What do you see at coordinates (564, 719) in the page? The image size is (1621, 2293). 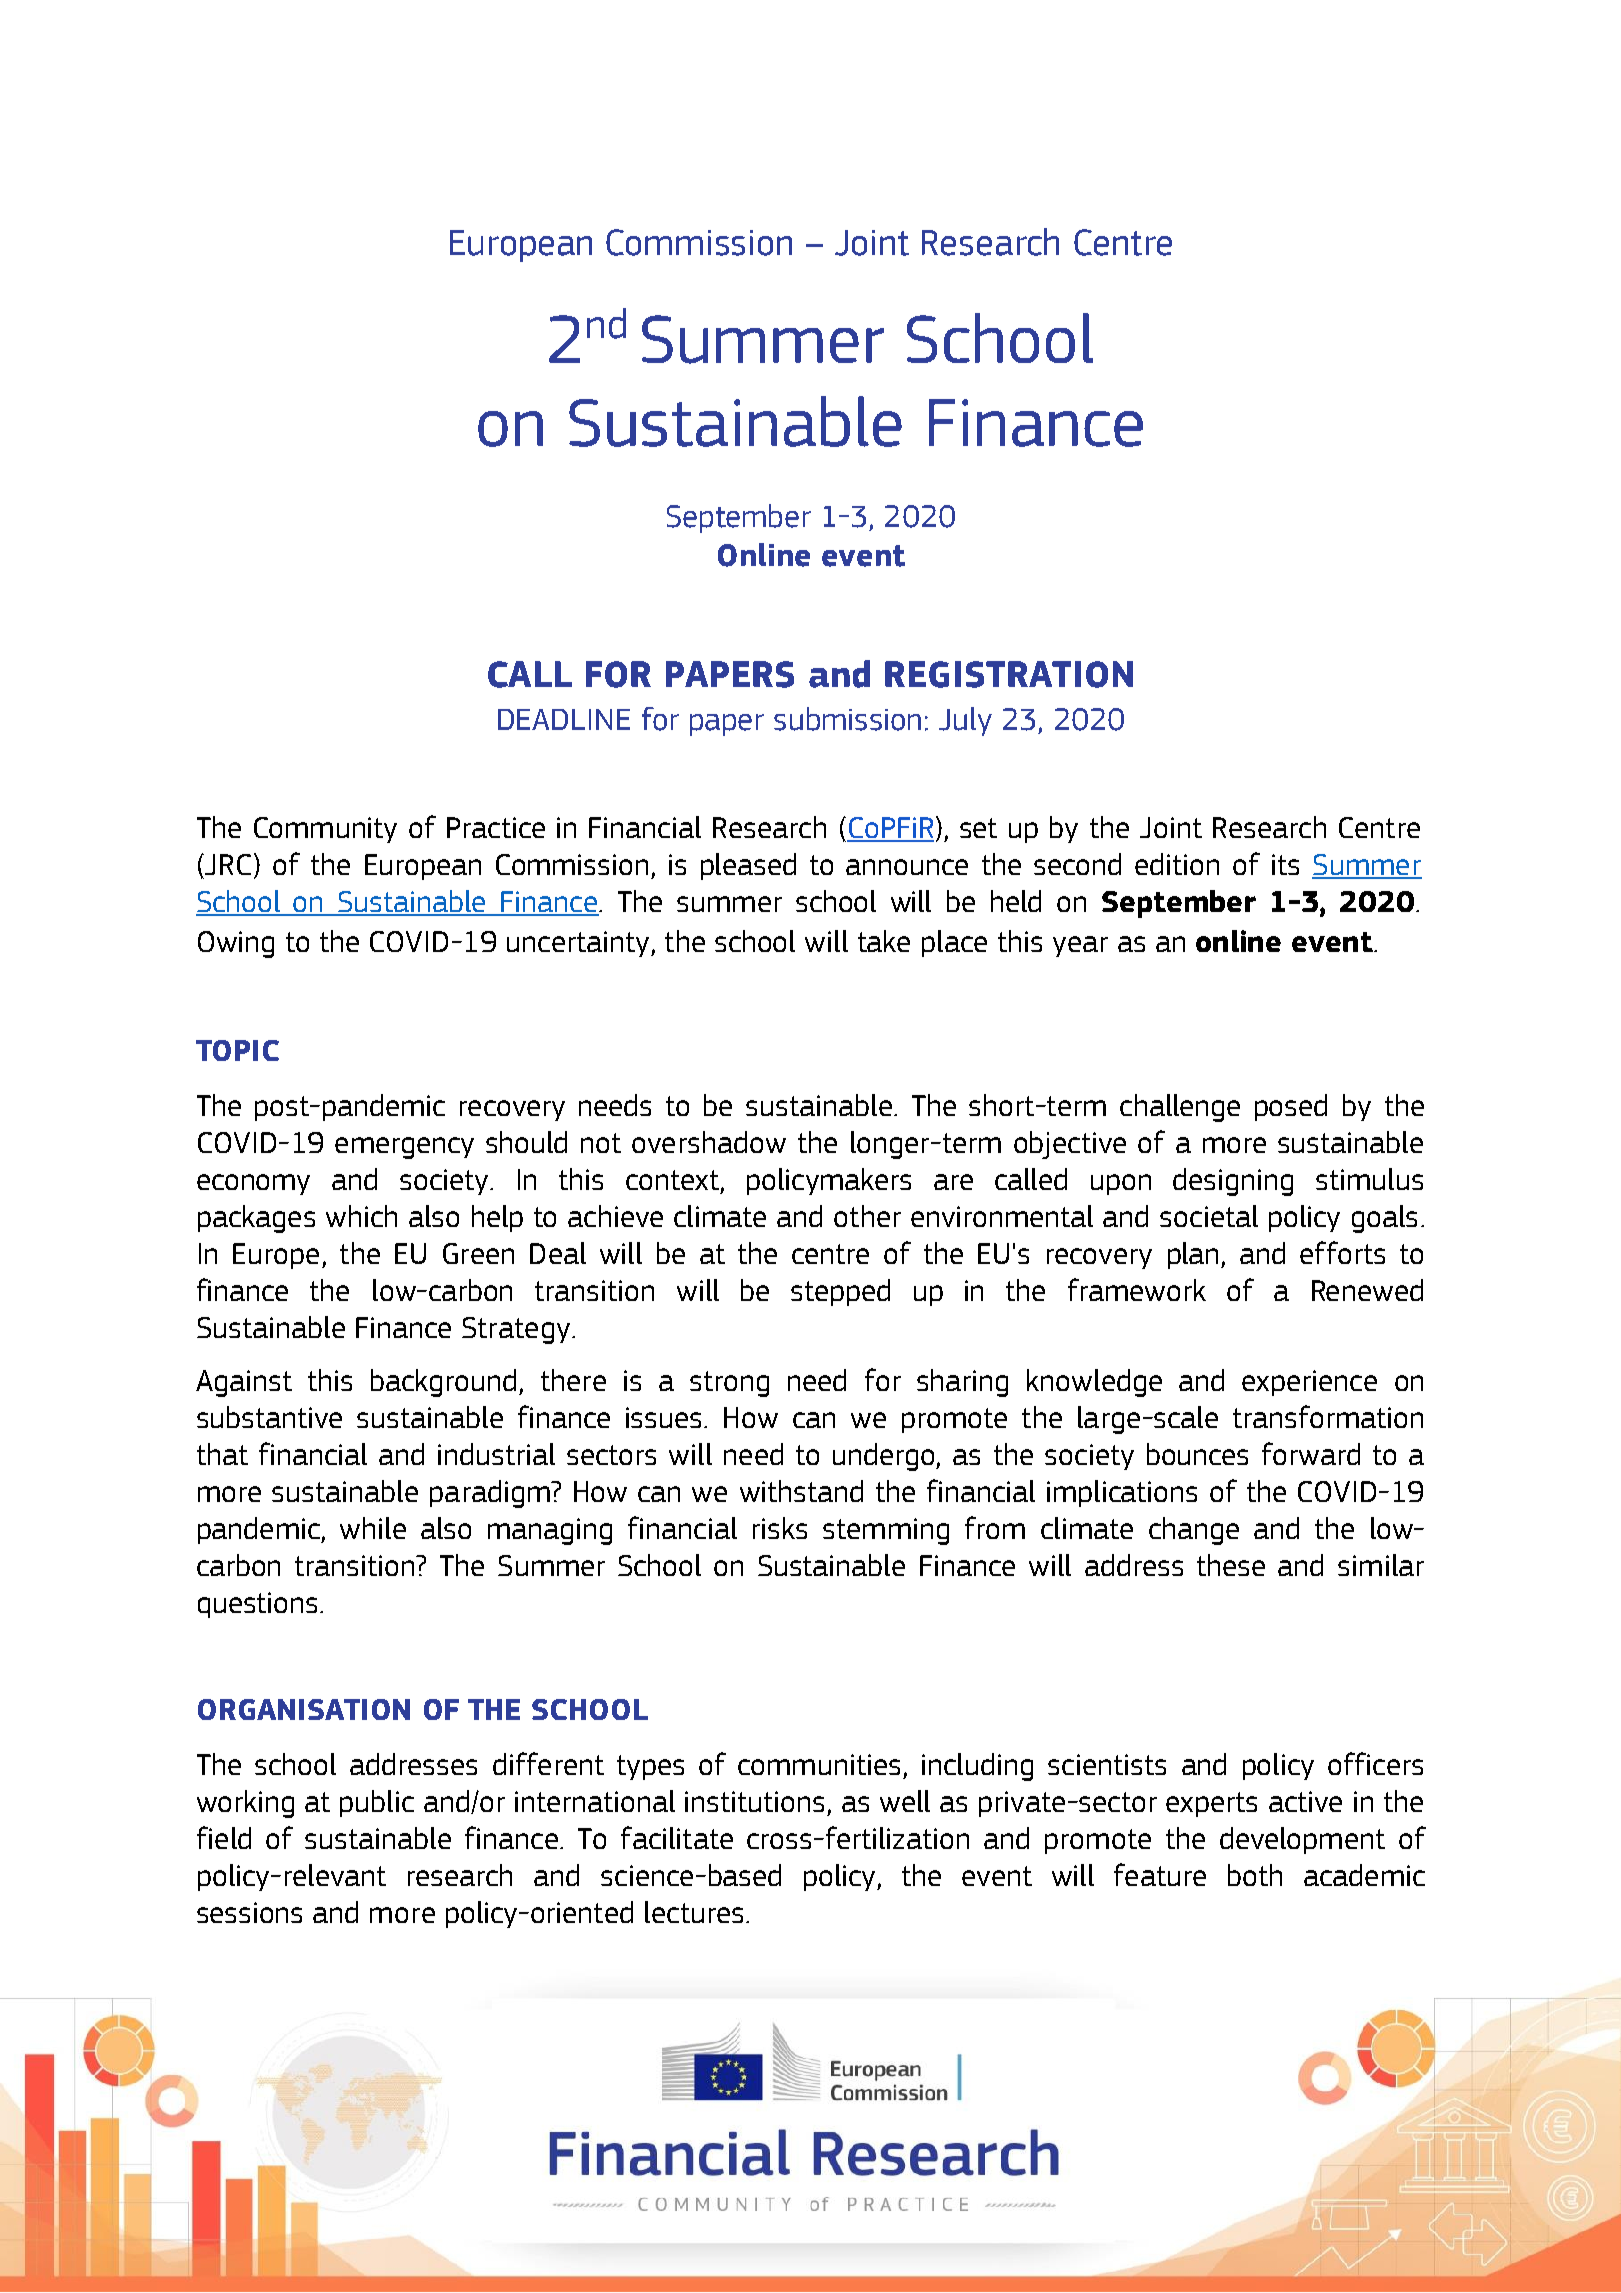 I see `DEADLINE` at bounding box center [564, 719].
